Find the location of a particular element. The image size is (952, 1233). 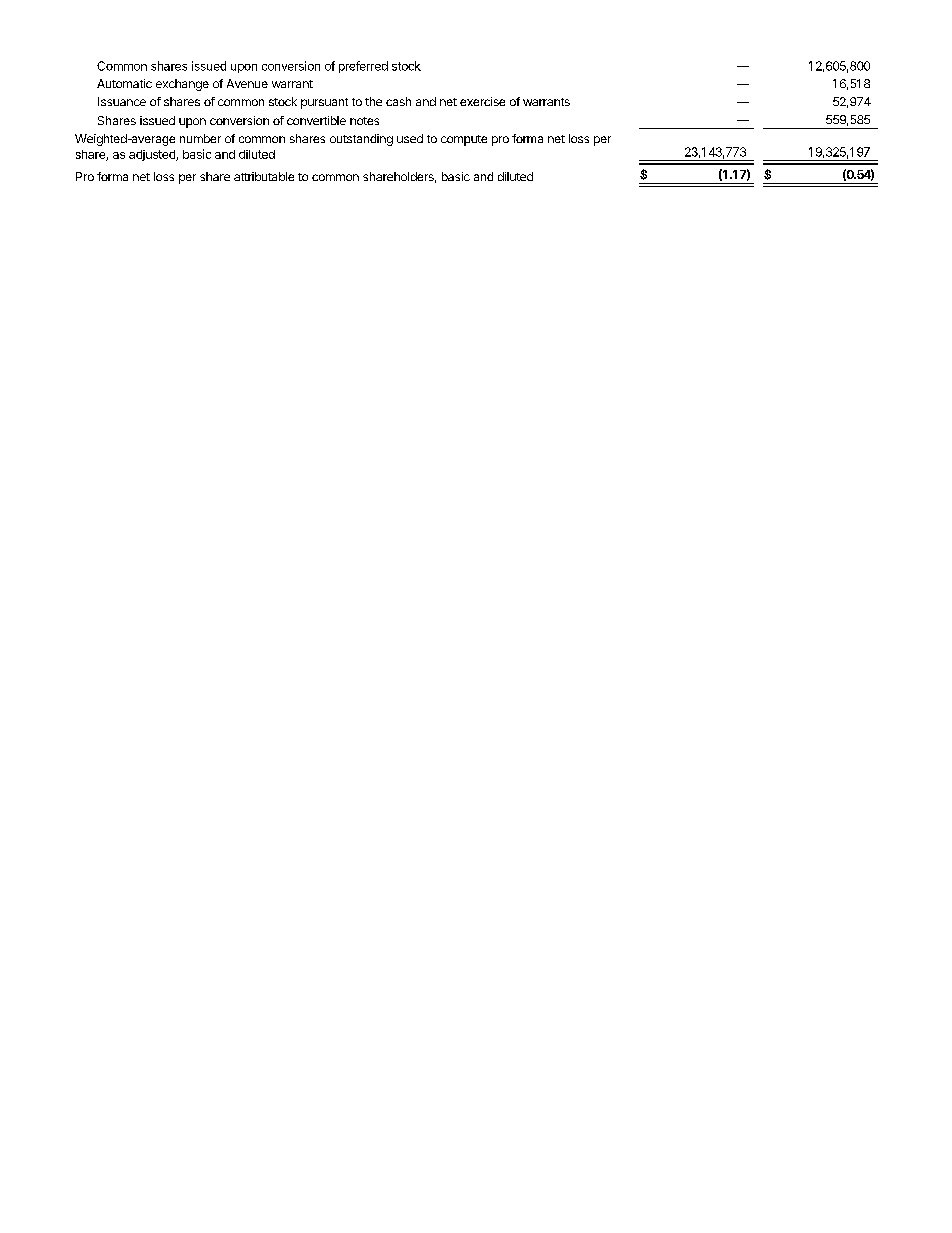

number is located at coordinates (200, 138).
